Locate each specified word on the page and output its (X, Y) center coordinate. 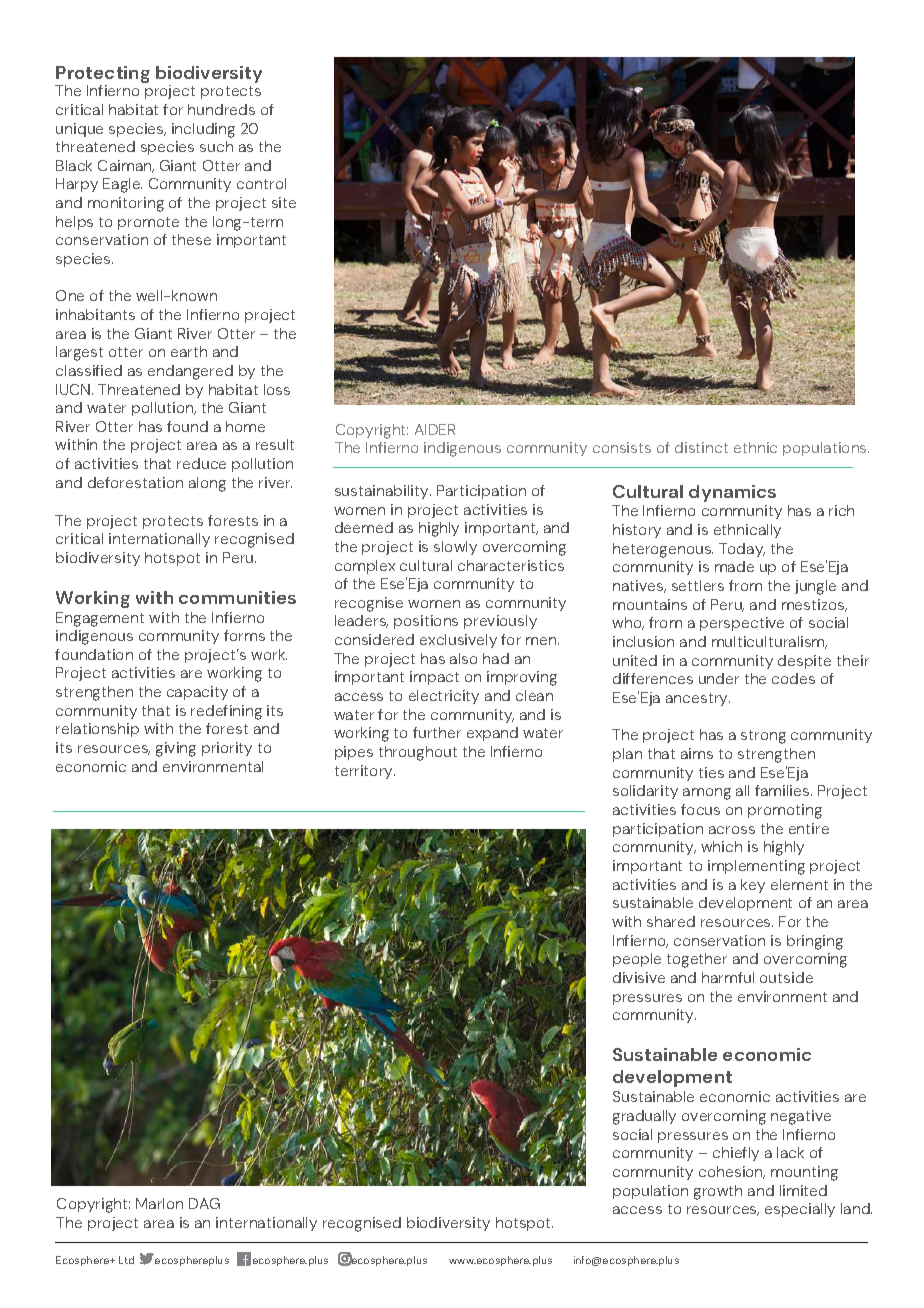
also (463, 658)
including (203, 130)
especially (800, 1210)
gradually (644, 1117)
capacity (197, 693)
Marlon (159, 1203)
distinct (701, 447)
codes (793, 678)
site (284, 202)
